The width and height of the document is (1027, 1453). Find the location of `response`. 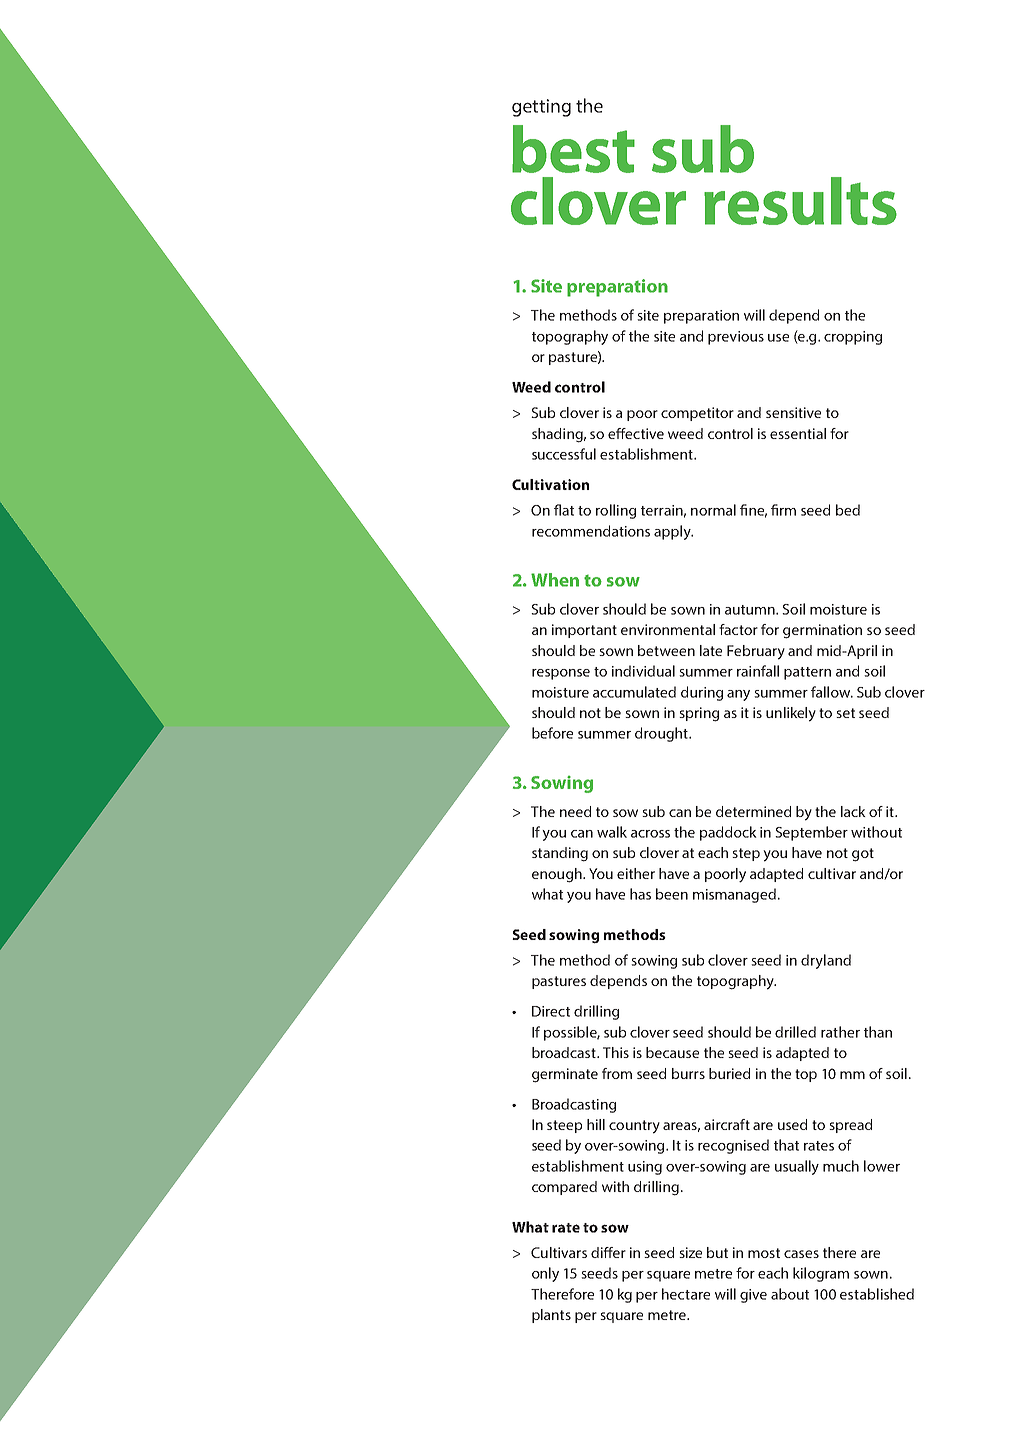

response is located at coordinates (561, 674).
